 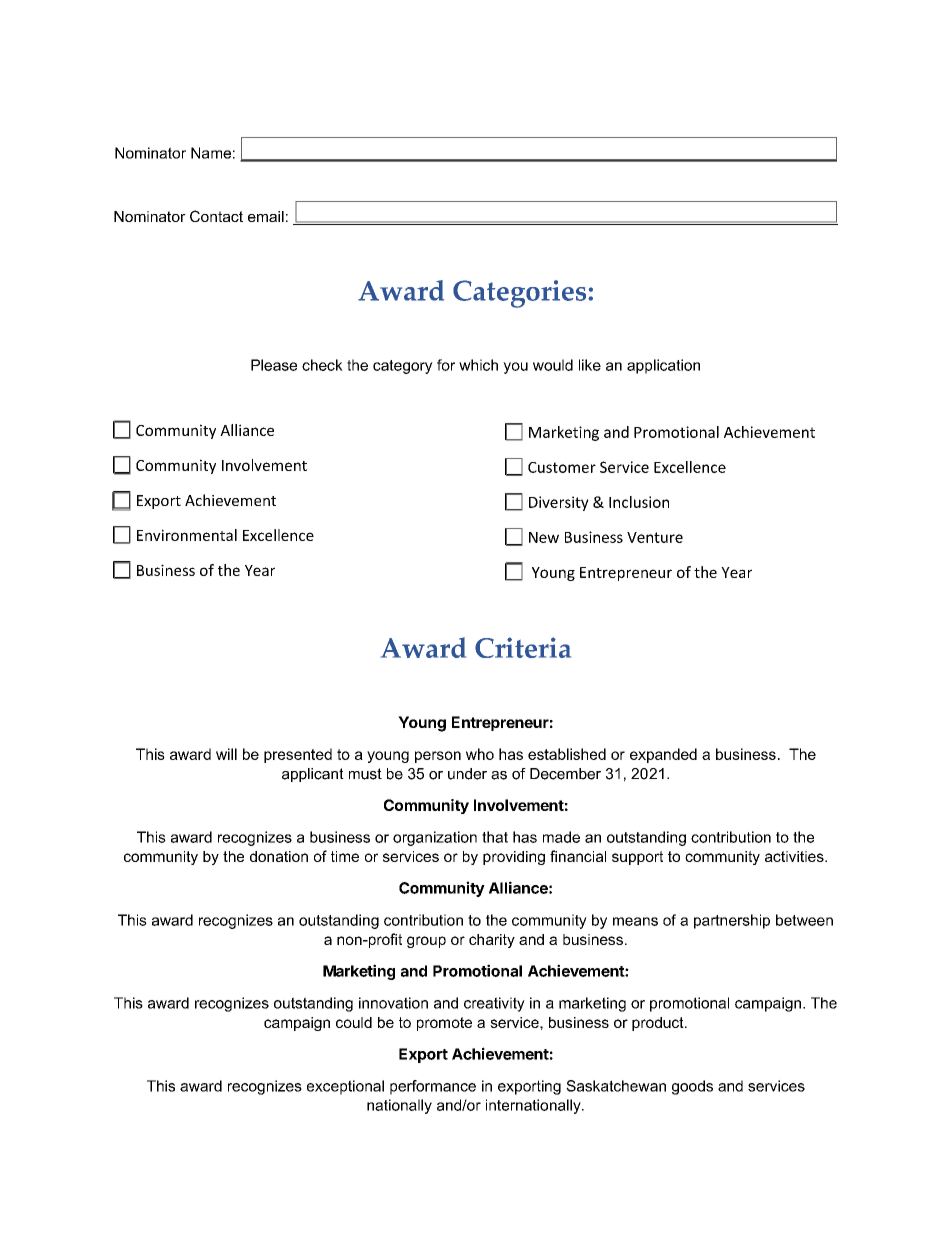 What do you see at coordinates (663, 366) in the screenshot?
I see `application` at bounding box center [663, 366].
